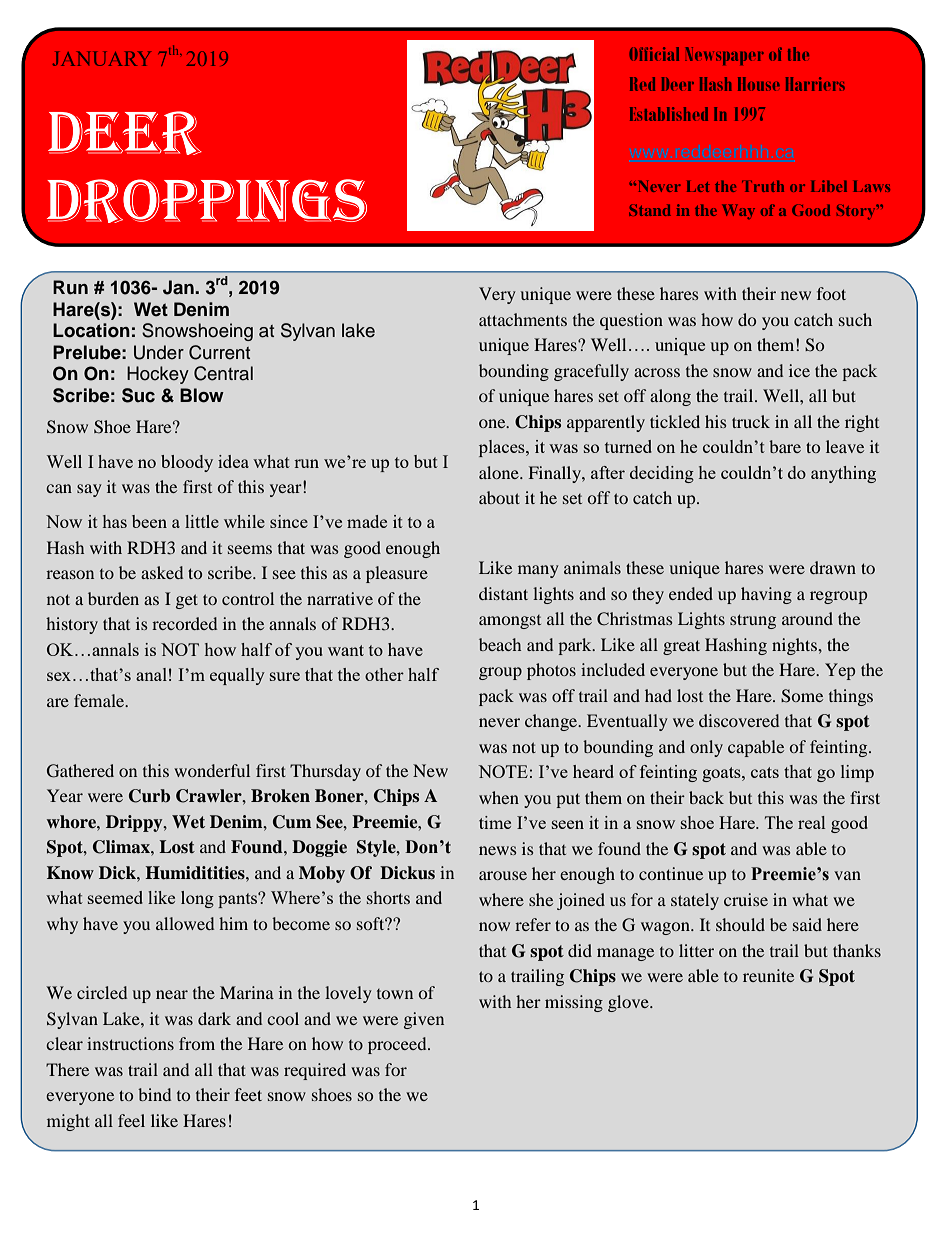 The width and height of the document is (952, 1233). Describe the element at coordinates (154, 1094) in the document. I see `bind` at that location.
